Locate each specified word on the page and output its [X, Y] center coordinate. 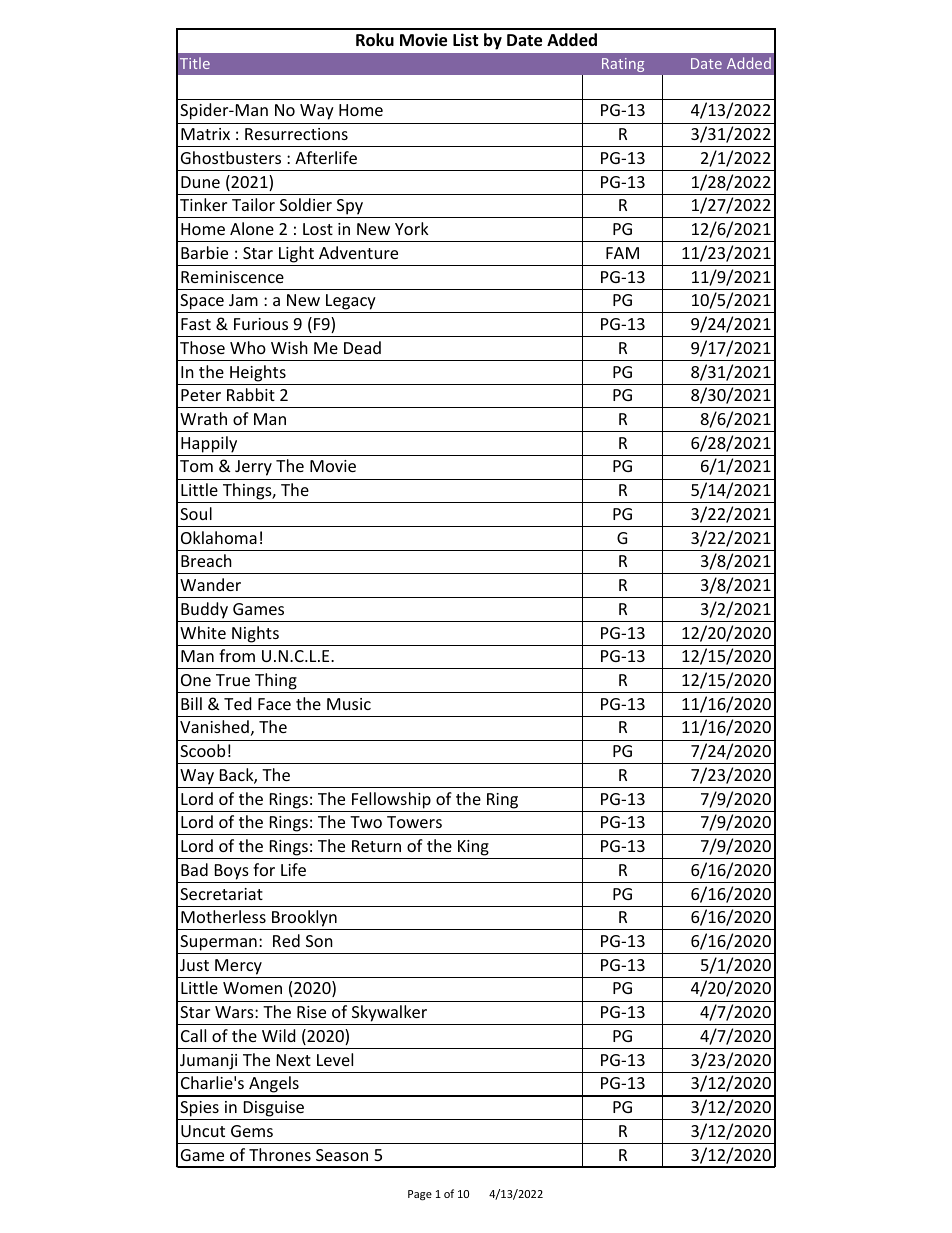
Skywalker [390, 1015]
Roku [375, 40]
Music [349, 704]
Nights [255, 634]
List [465, 39]
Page [420, 1195]
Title [195, 63]
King [473, 848]
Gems [252, 1131]
